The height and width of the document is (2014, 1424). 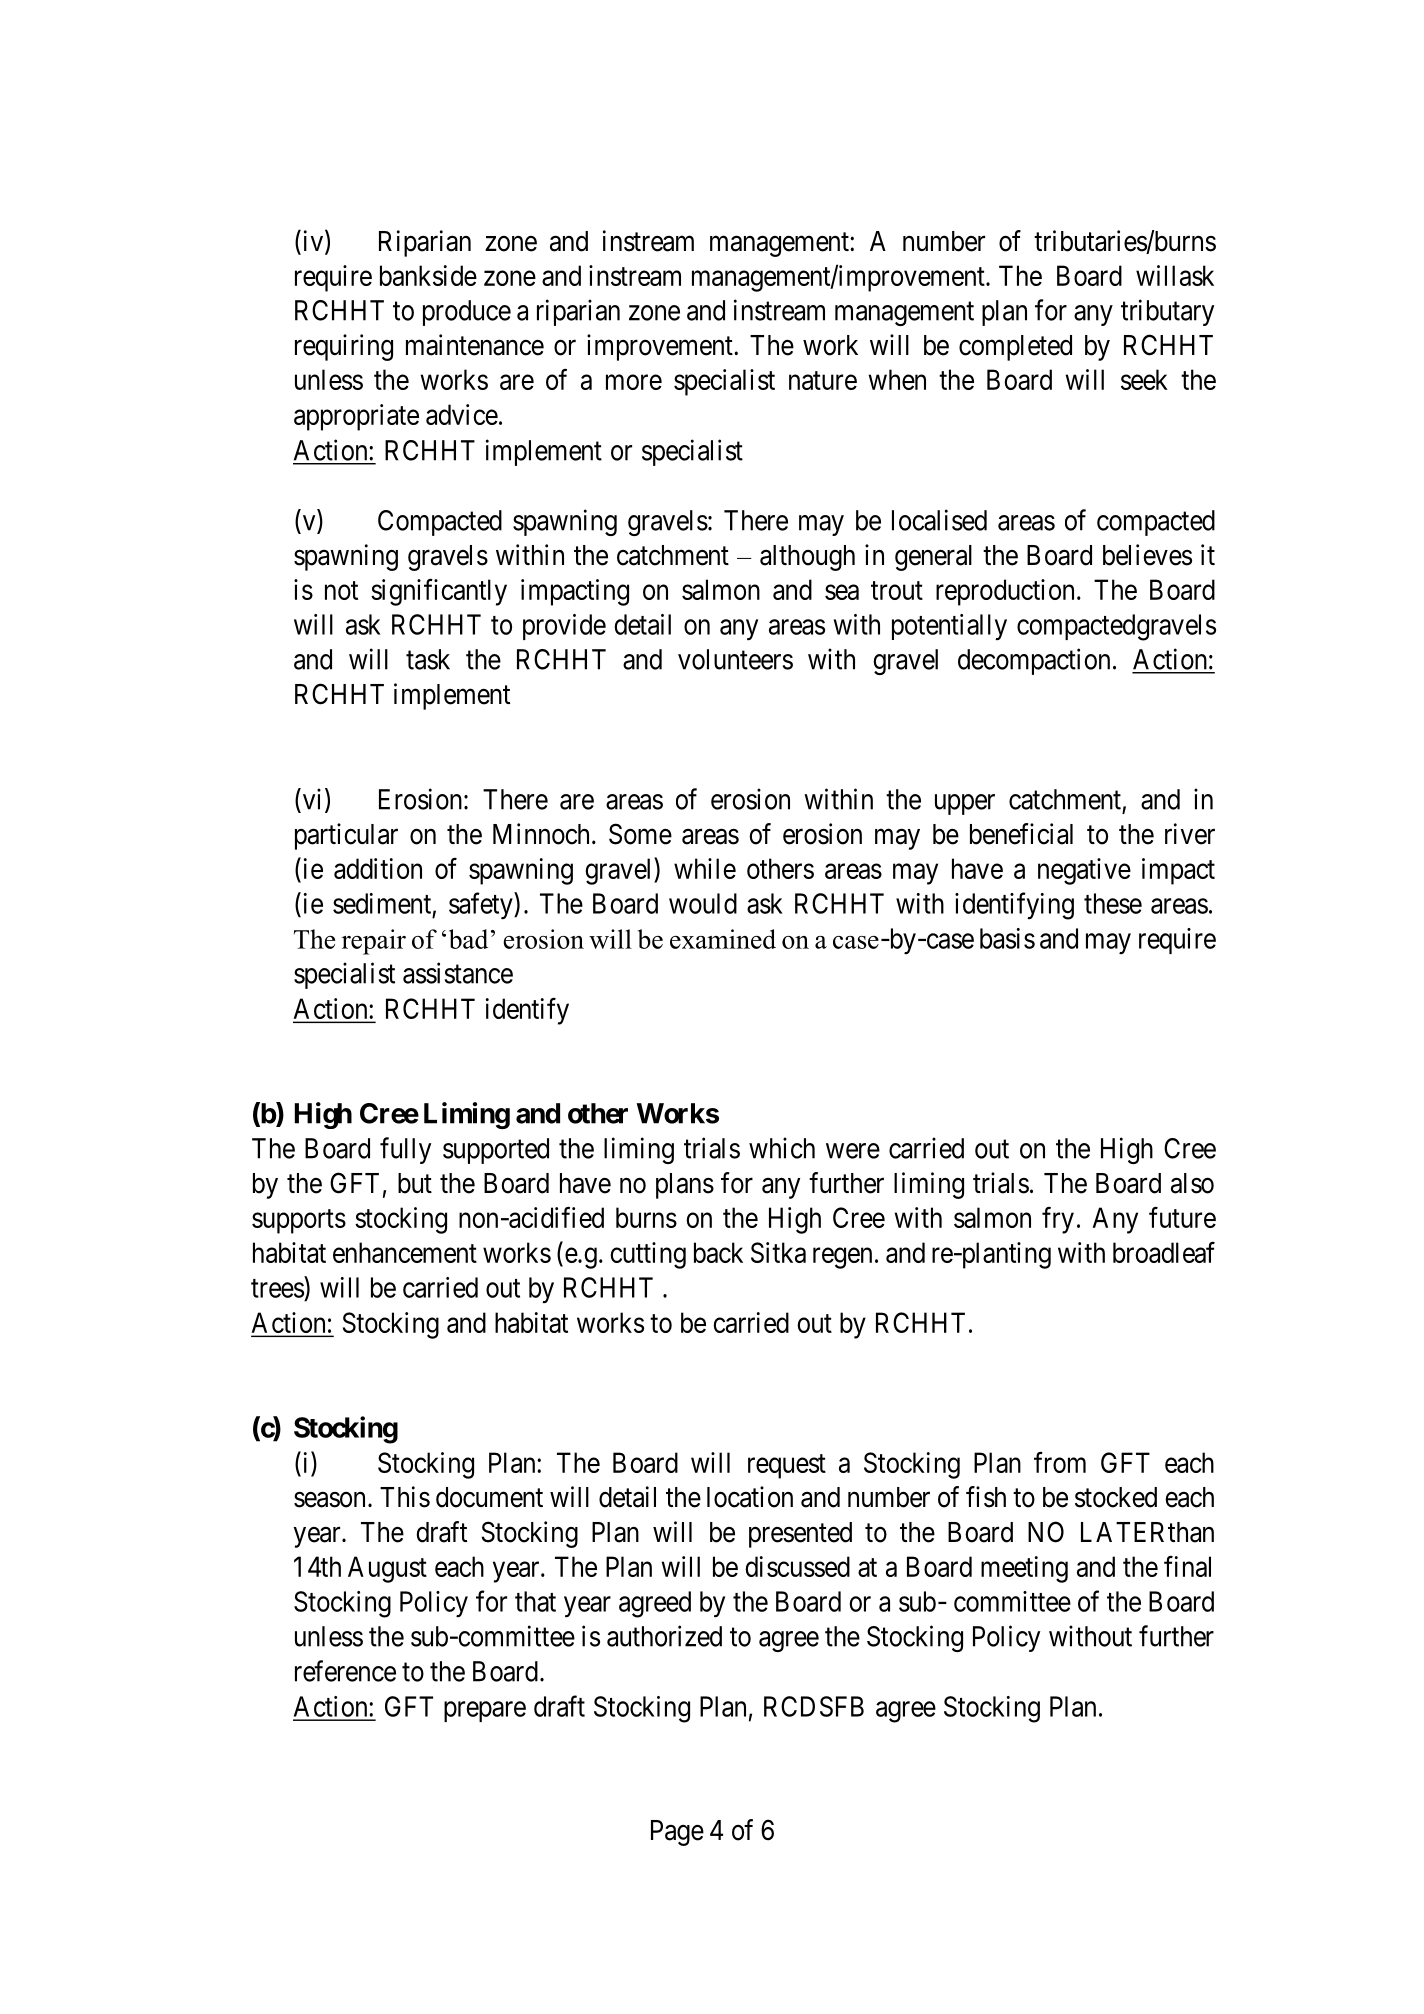 What do you see at coordinates (428, 659) in the document?
I see `task` at bounding box center [428, 659].
